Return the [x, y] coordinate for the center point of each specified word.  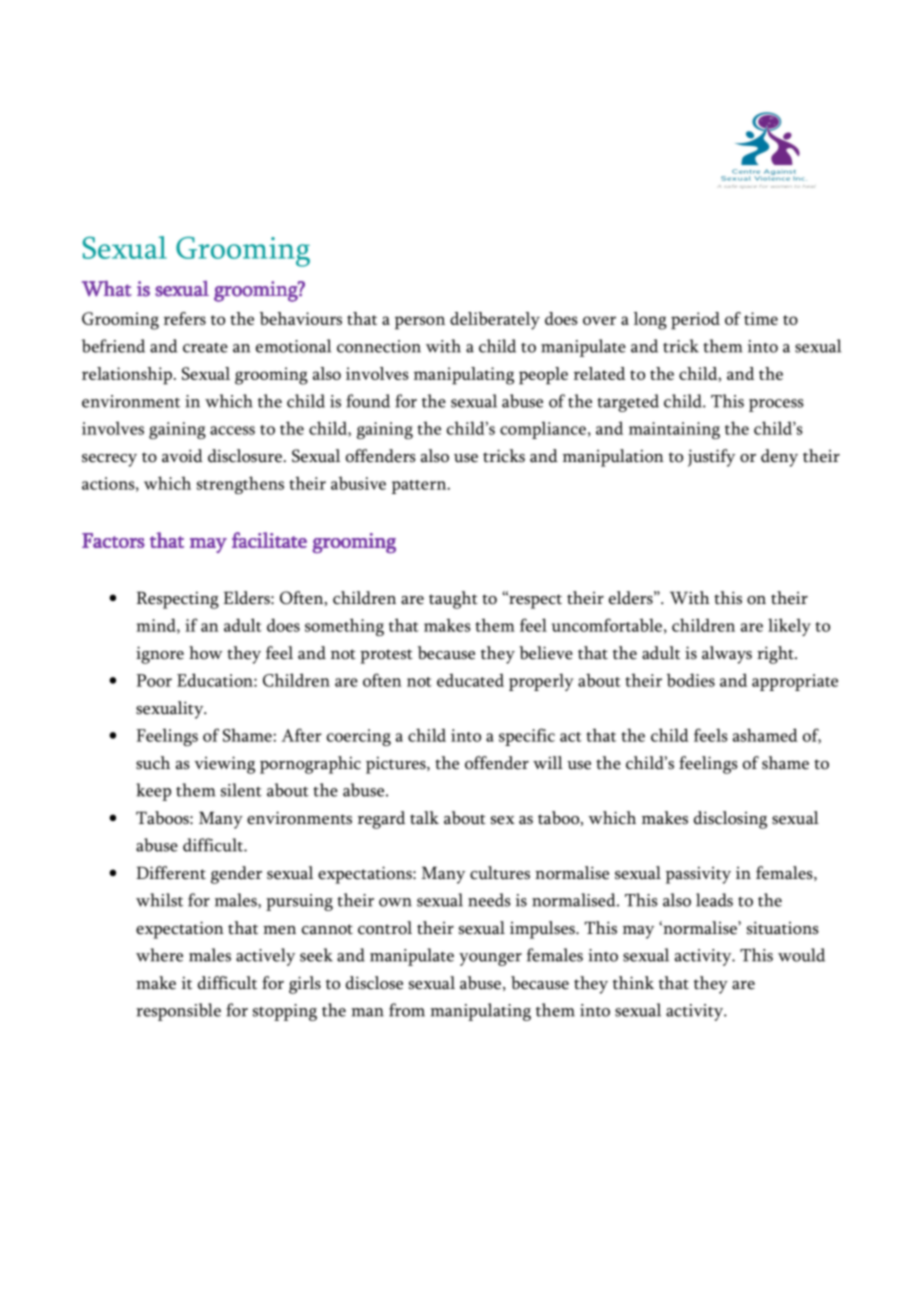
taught [453, 600]
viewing [224, 765]
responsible [178, 1012]
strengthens [240, 485]
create [205, 348]
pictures [397, 765]
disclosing [730, 820]
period [695, 321]
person [420, 323]
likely [789, 627]
